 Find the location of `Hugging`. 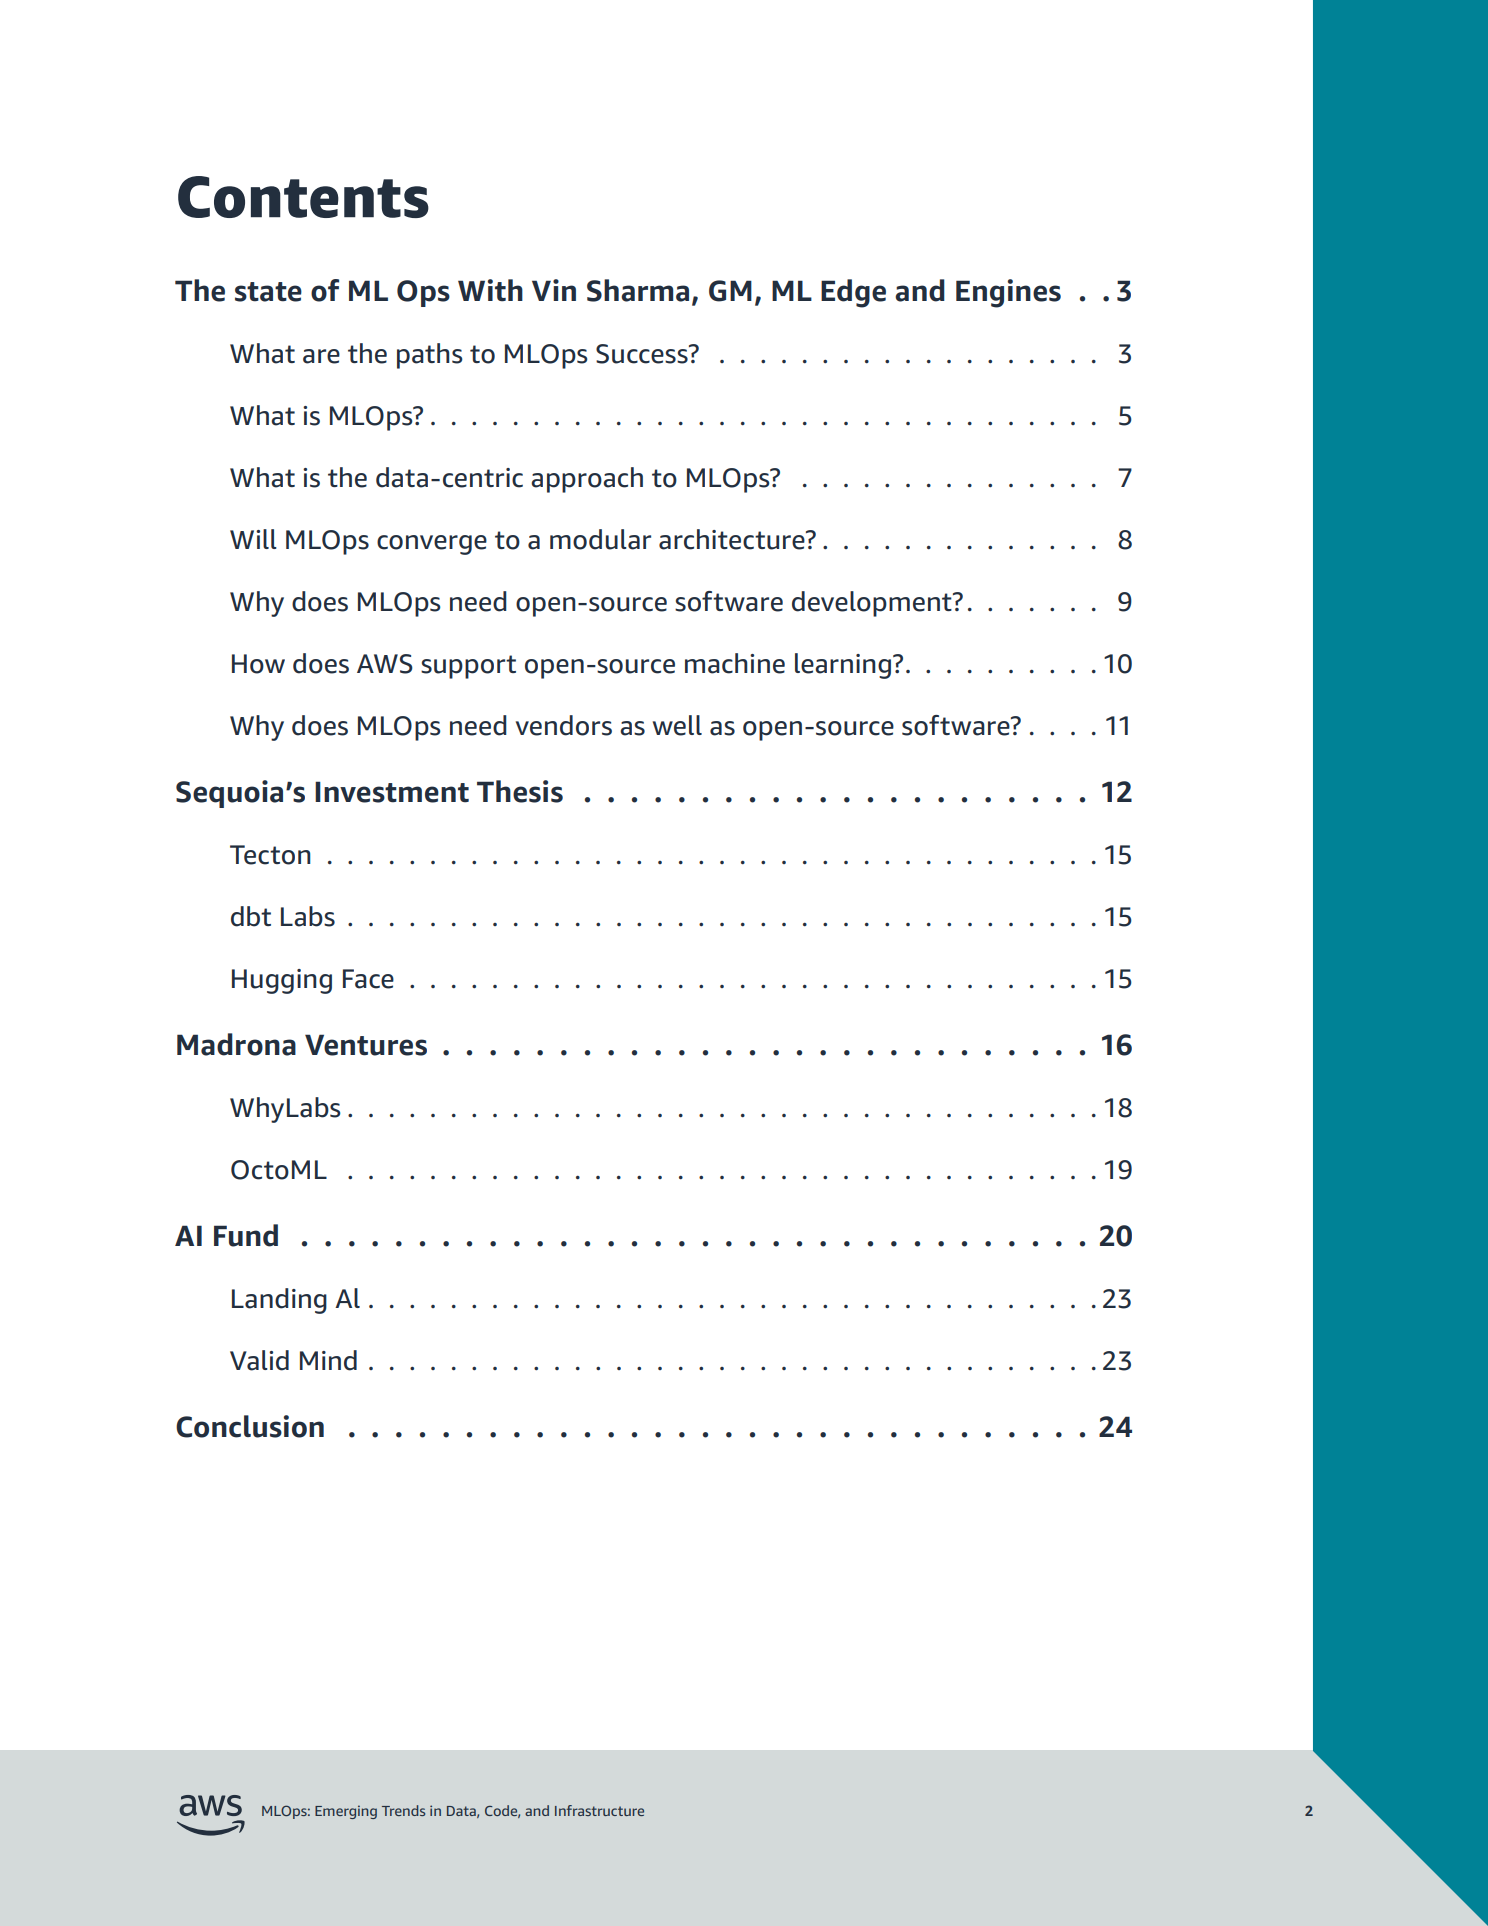

Hugging is located at coordinates (282, 981).
